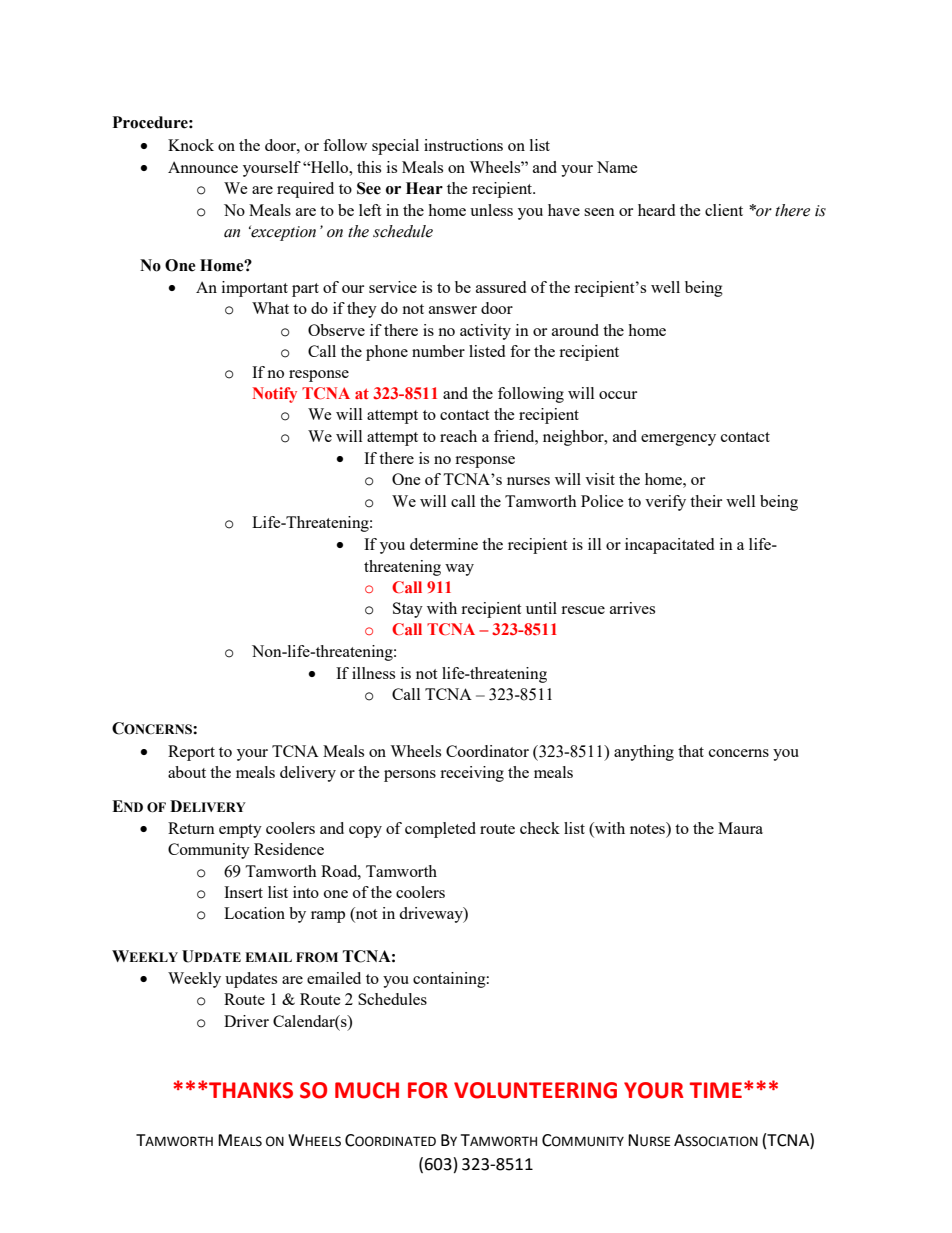 This screenshot has width=952, height=1233. I want to click on instructions, so click(463, 145).
